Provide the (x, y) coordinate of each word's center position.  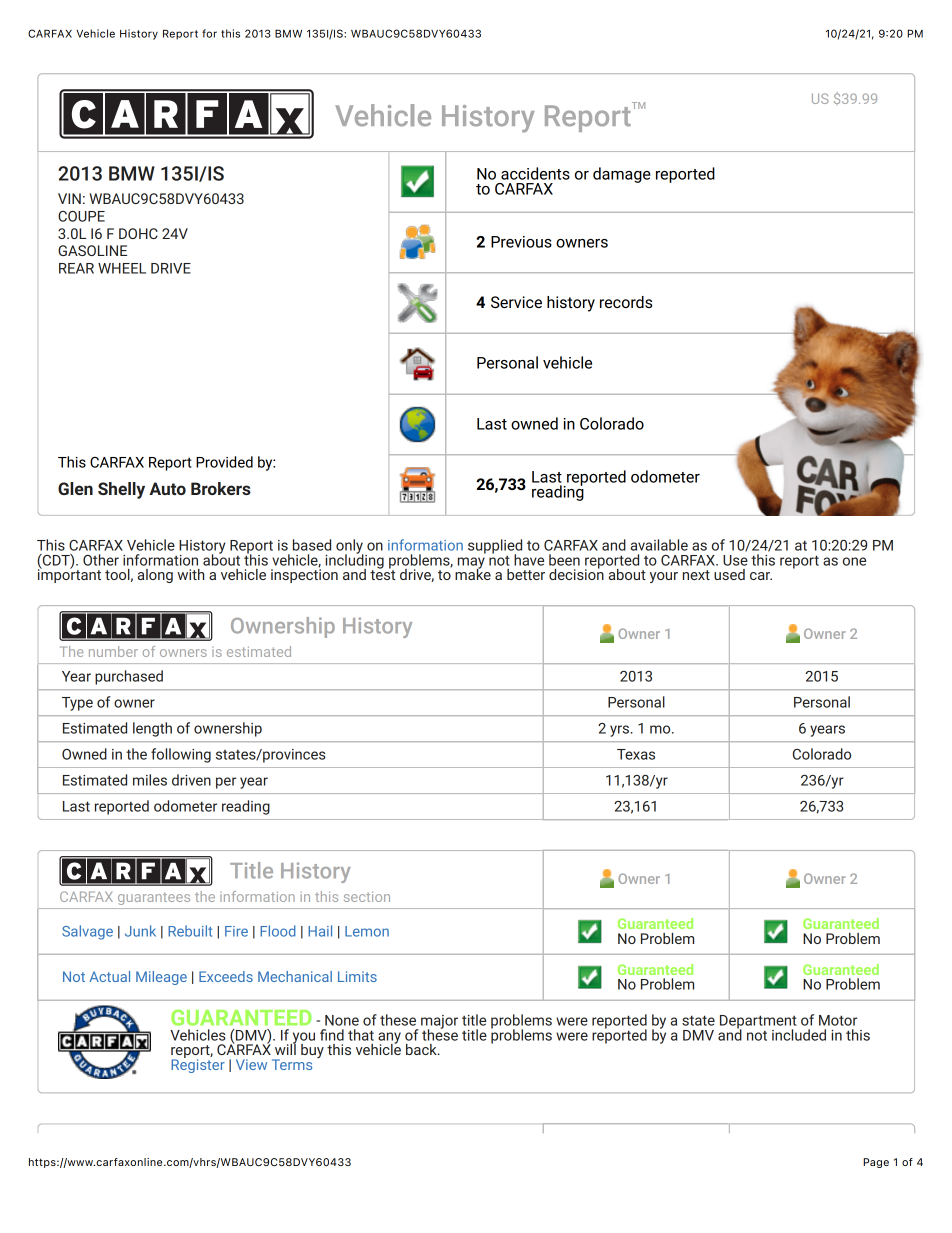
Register (198, 1065)
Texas (636, 754)
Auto (167, 488)
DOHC (138, 233)
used (729, 574)
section (367, 896)
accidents (535, 173)
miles (150, 780)
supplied (495, 547)
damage (622, 175)
